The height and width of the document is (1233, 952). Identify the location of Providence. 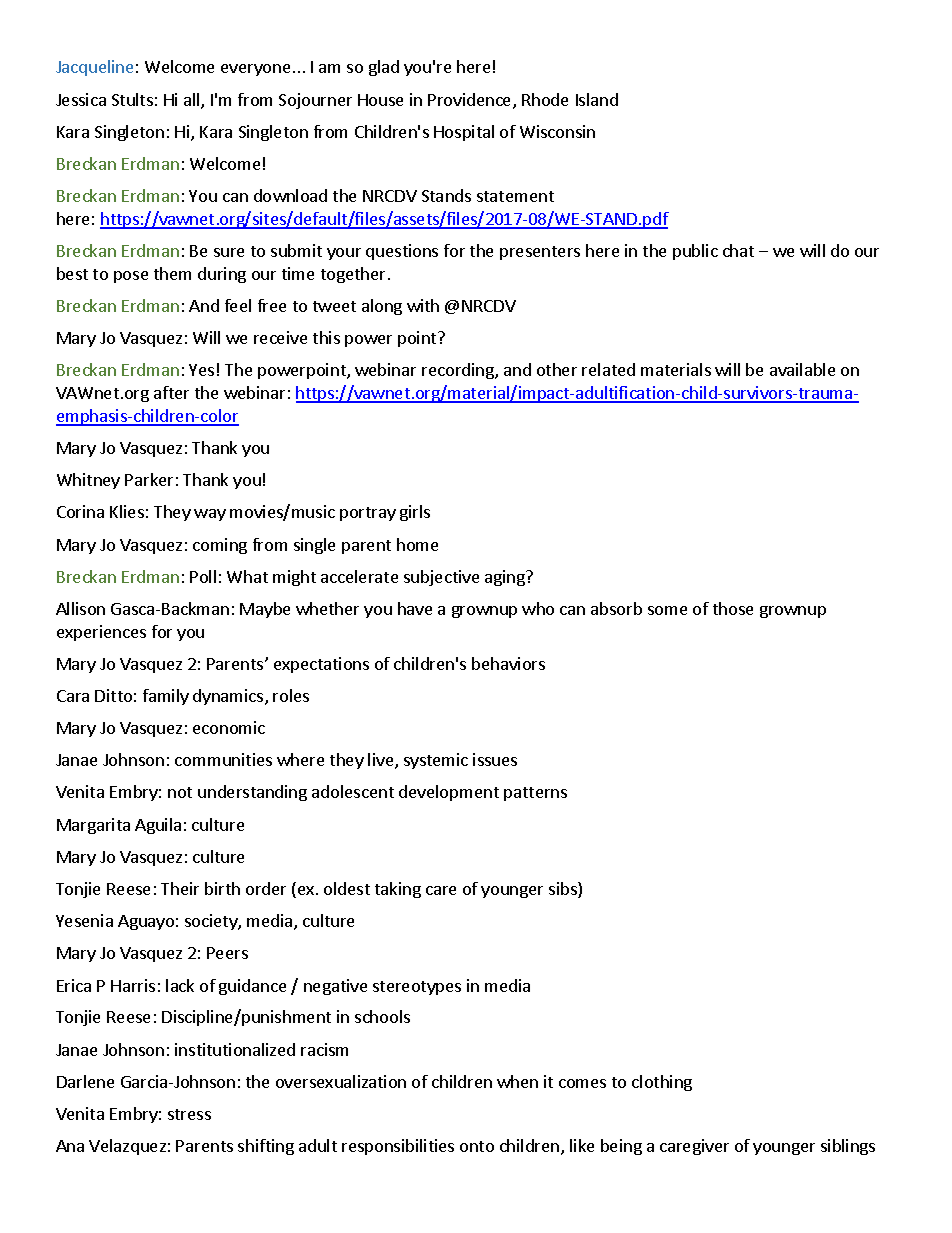
(471, 101).
